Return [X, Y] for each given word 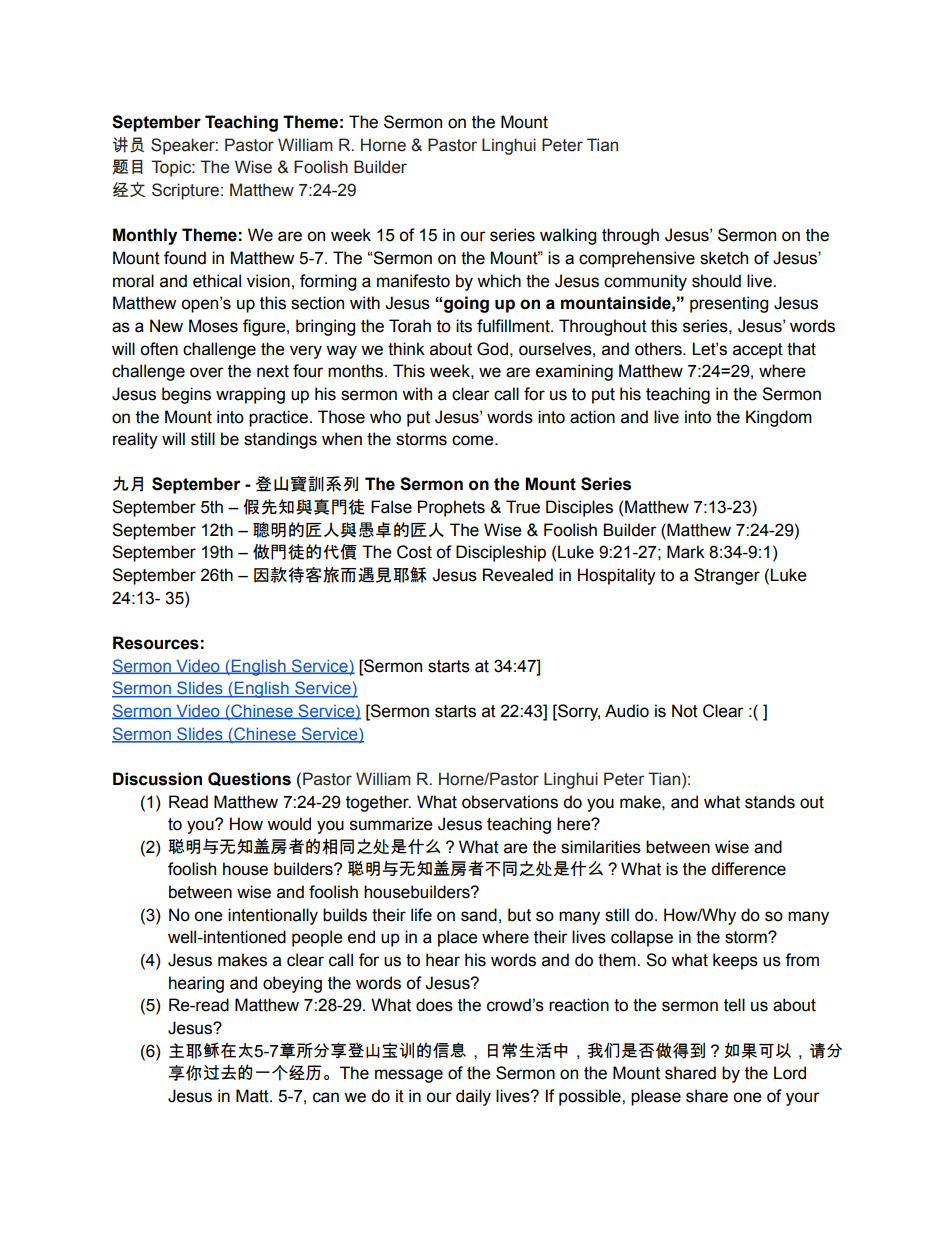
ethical [217, 281]
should [716, 281]
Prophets [451, 508]
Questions [249, 779]
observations [510, 802]
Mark [686, 552]
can [326, 1097]
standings [280, 440]
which [499, 281]
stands [770, 802]
